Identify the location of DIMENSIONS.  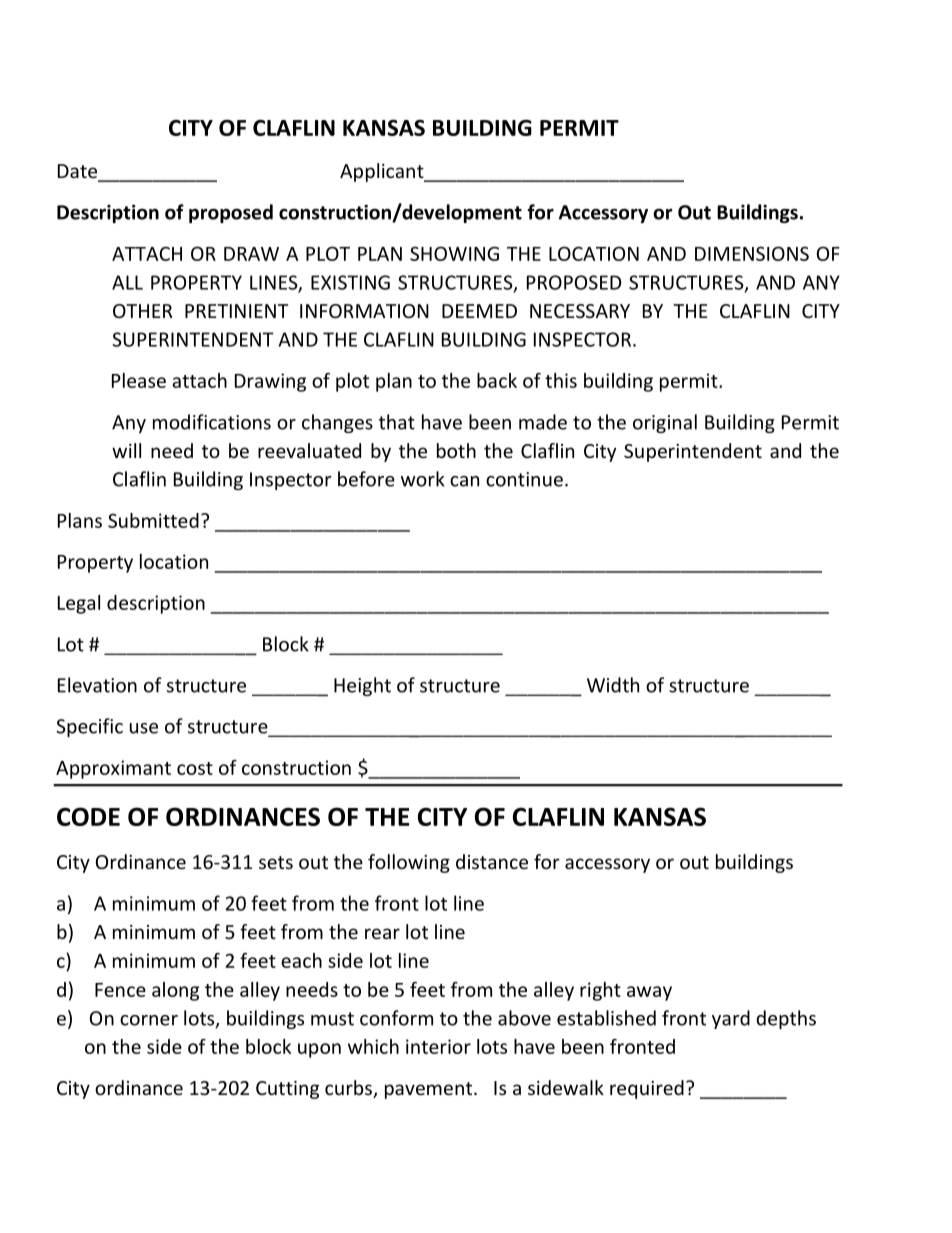
(752, 253).
